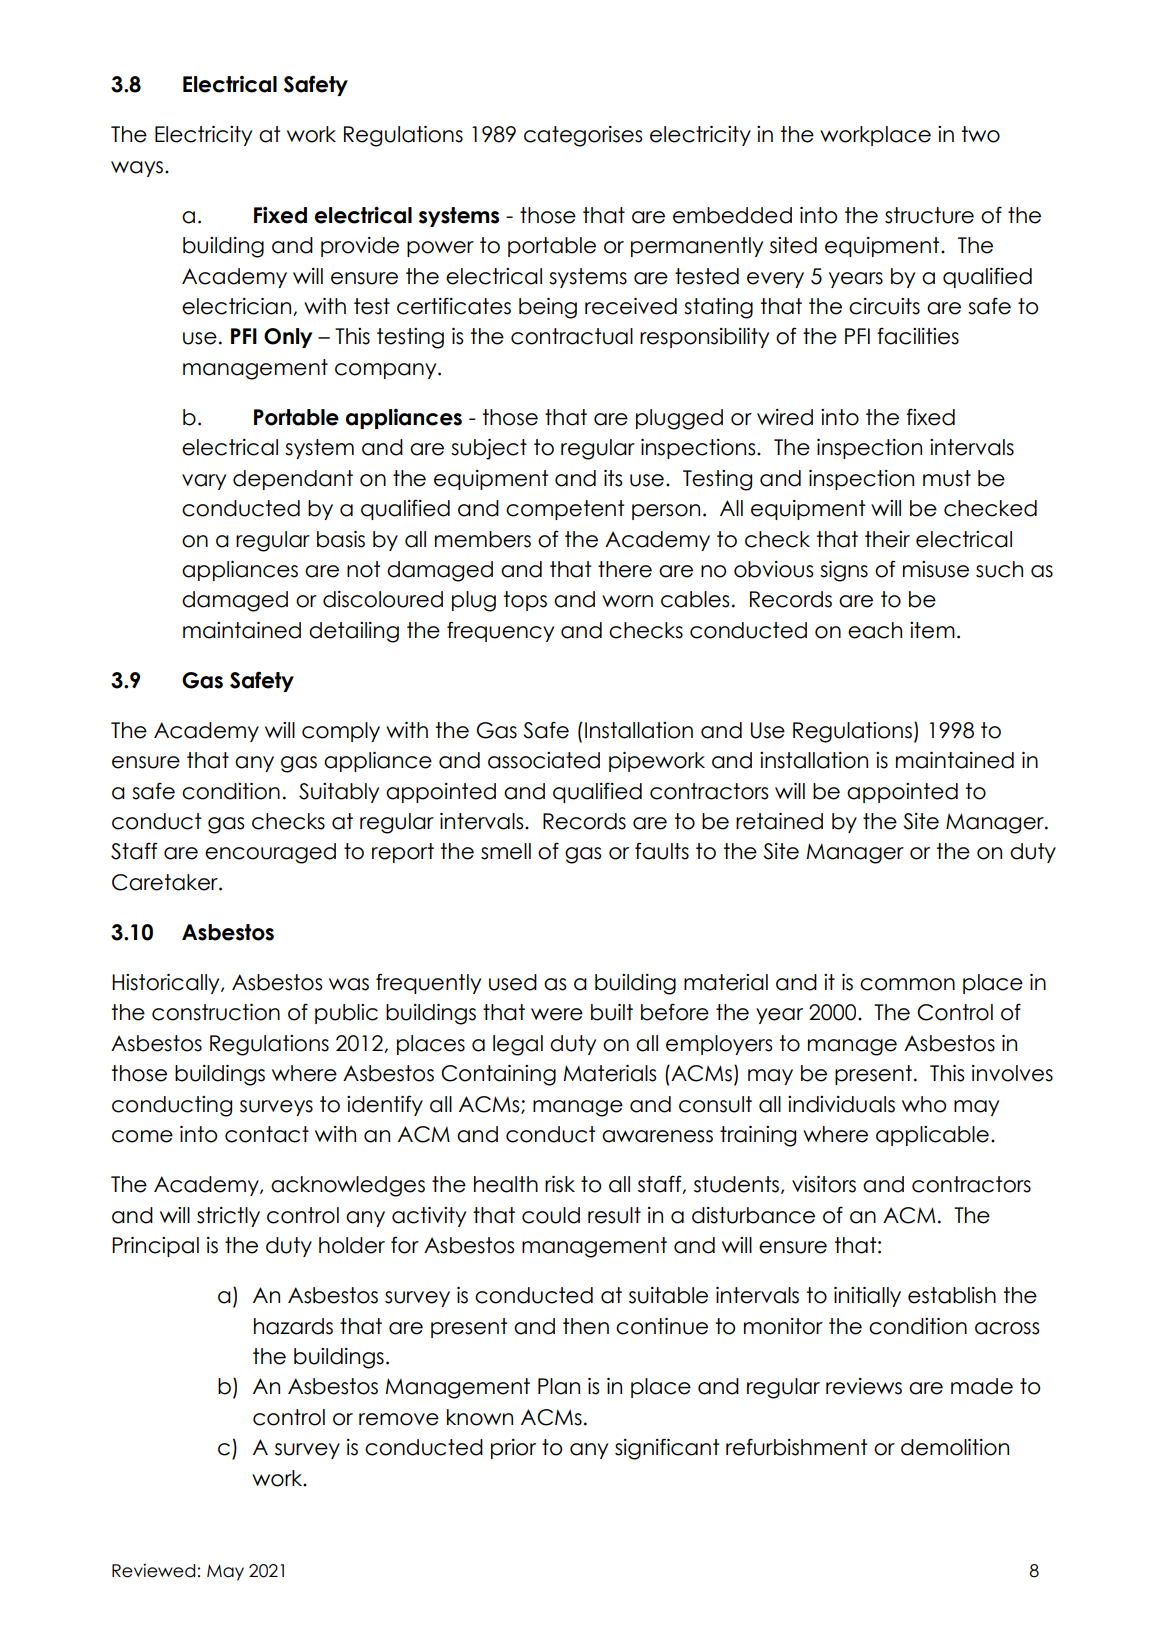  I want to click on prior, so click(513, 1449).
